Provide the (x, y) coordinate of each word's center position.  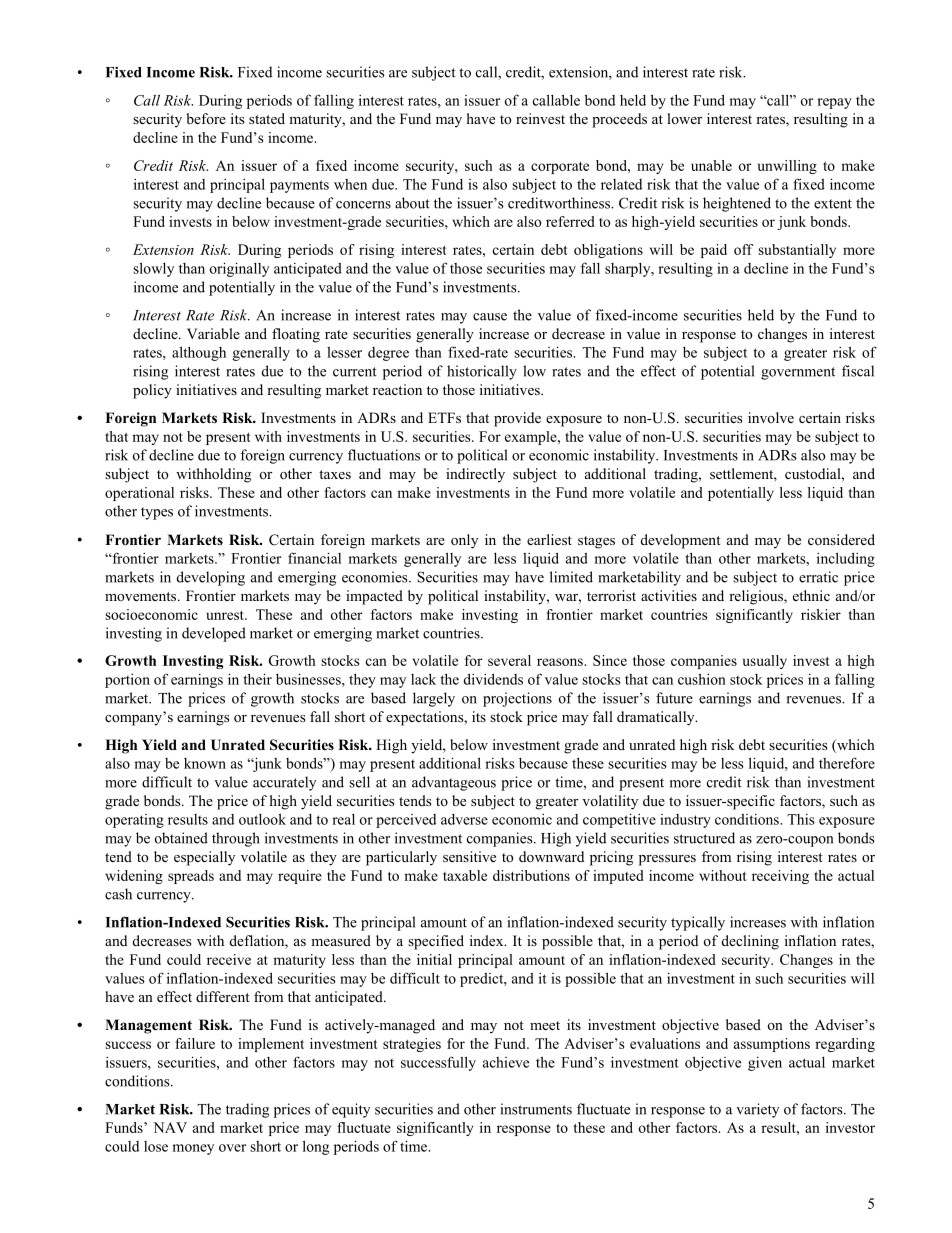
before (206, 118)
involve (771, 417)
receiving (780, 877)
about (412, 203)
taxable (465, 875)
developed (214, 634)
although (199, 353)
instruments (536, 1109)
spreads (191, 877)
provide (517, 419)
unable (711, 165)
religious (757, 597)
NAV (170, 1127)
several (509, 660)
